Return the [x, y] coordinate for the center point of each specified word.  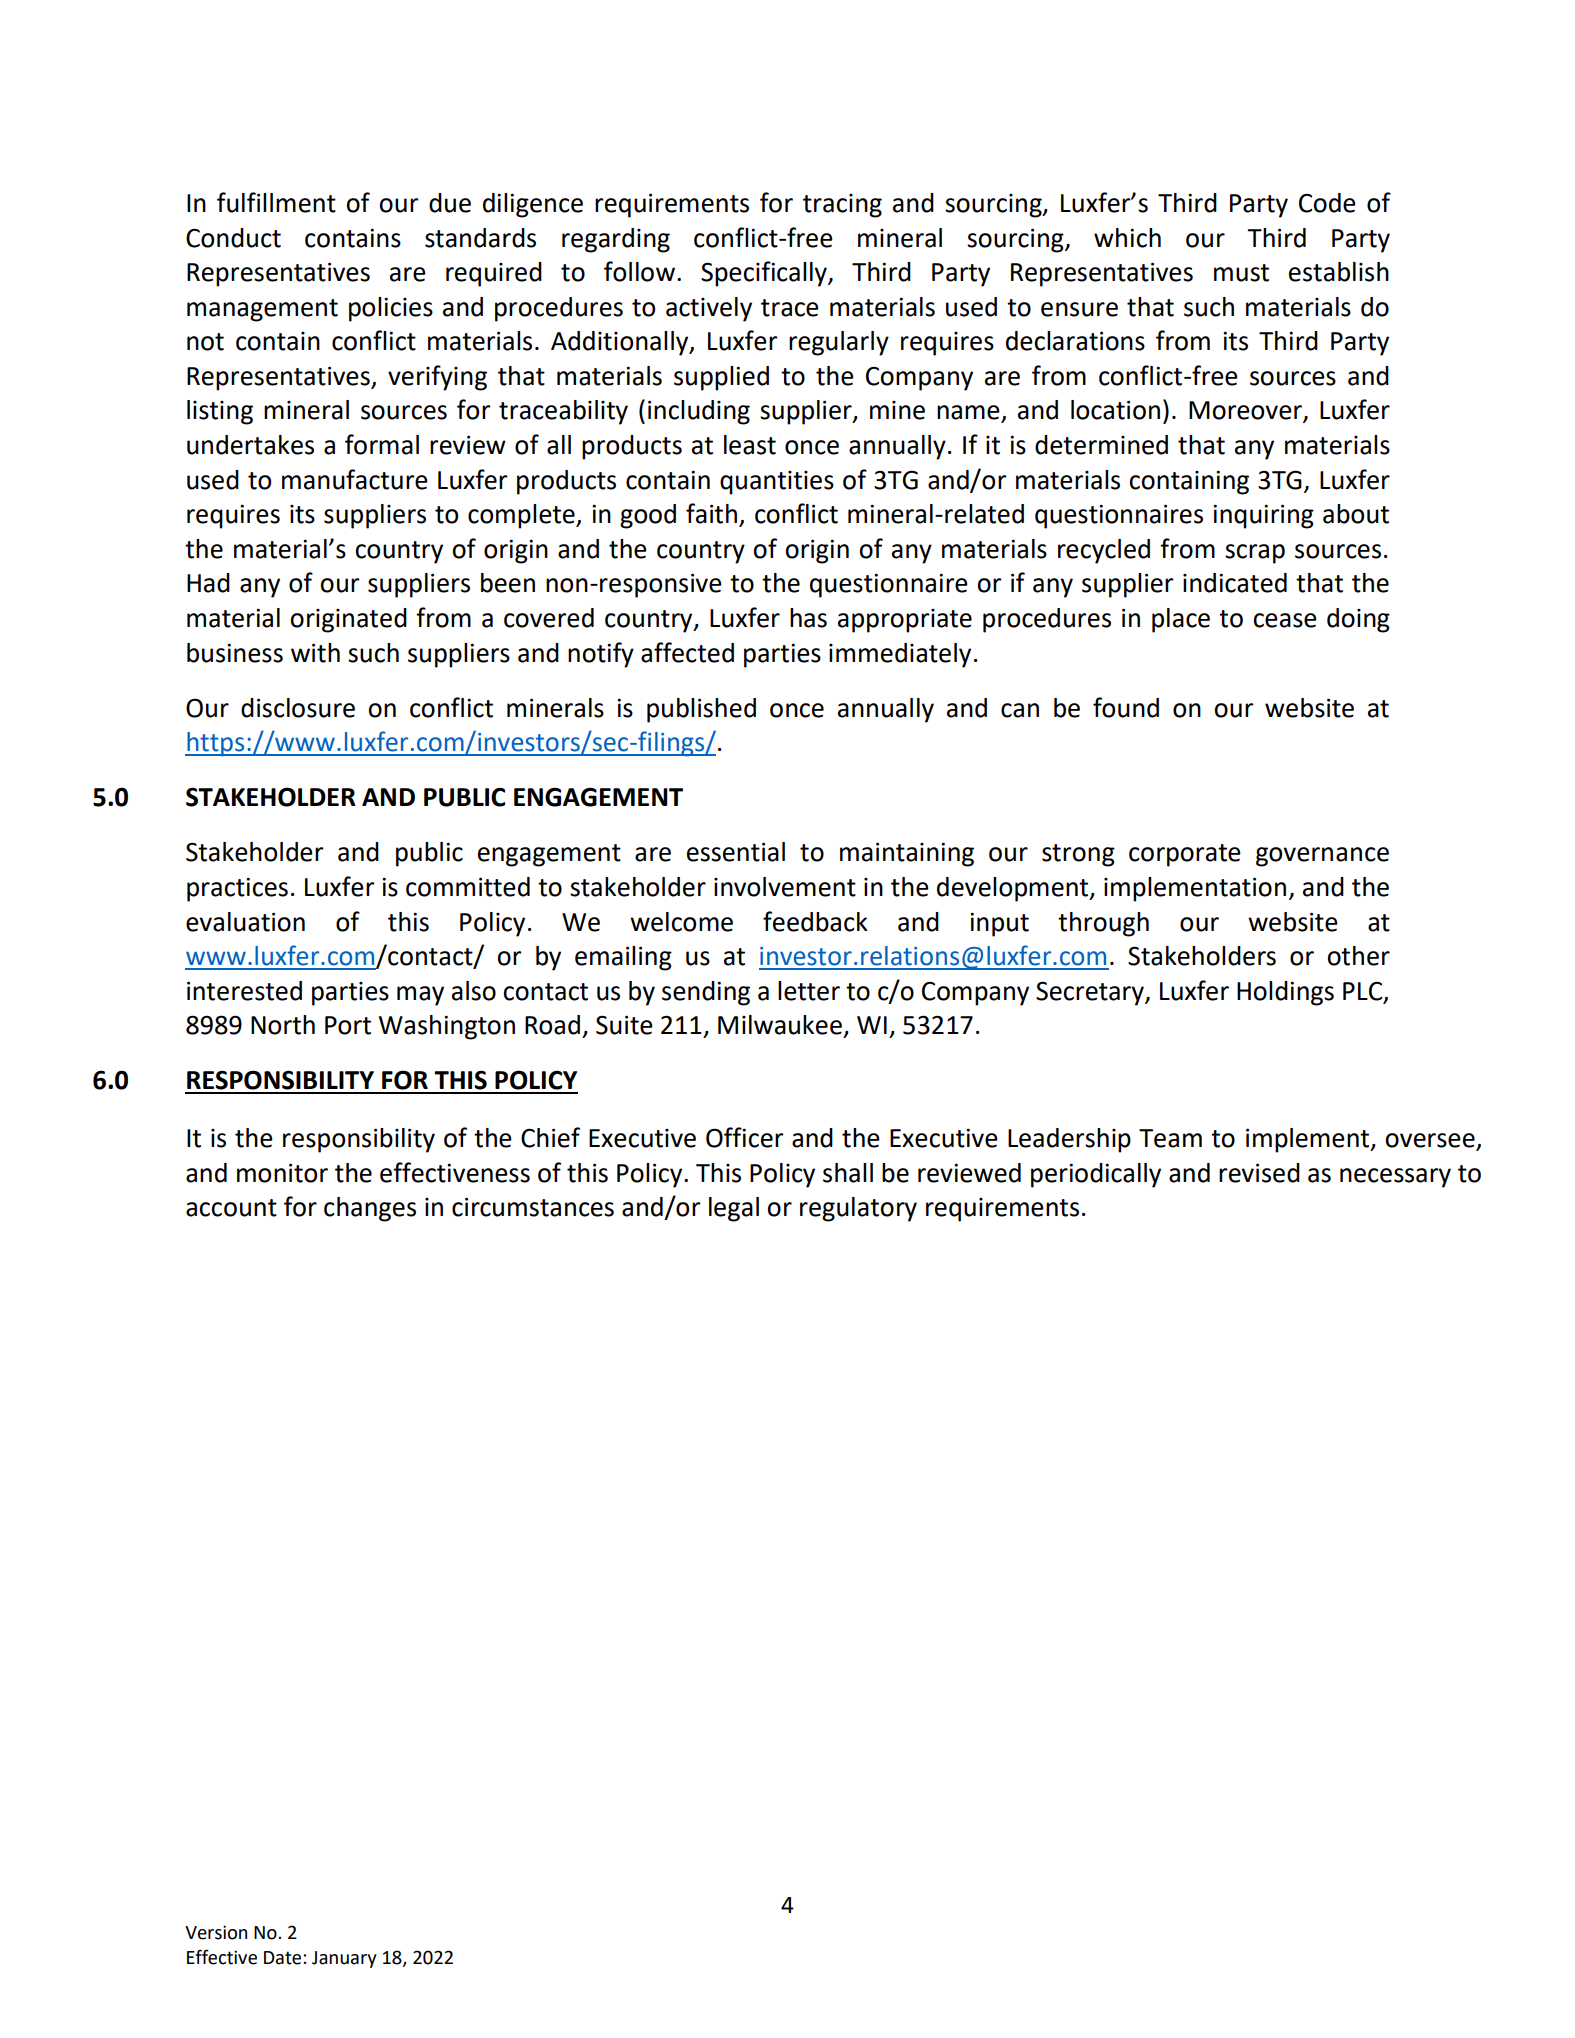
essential [736, 852]
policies [391, 309]
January [344, 1959]
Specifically [765, 274]
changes [370, 1209]
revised [1259, 1173]
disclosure [298, 708]
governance [1322, 857]
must [1241, 273]
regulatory [858, 1209]
